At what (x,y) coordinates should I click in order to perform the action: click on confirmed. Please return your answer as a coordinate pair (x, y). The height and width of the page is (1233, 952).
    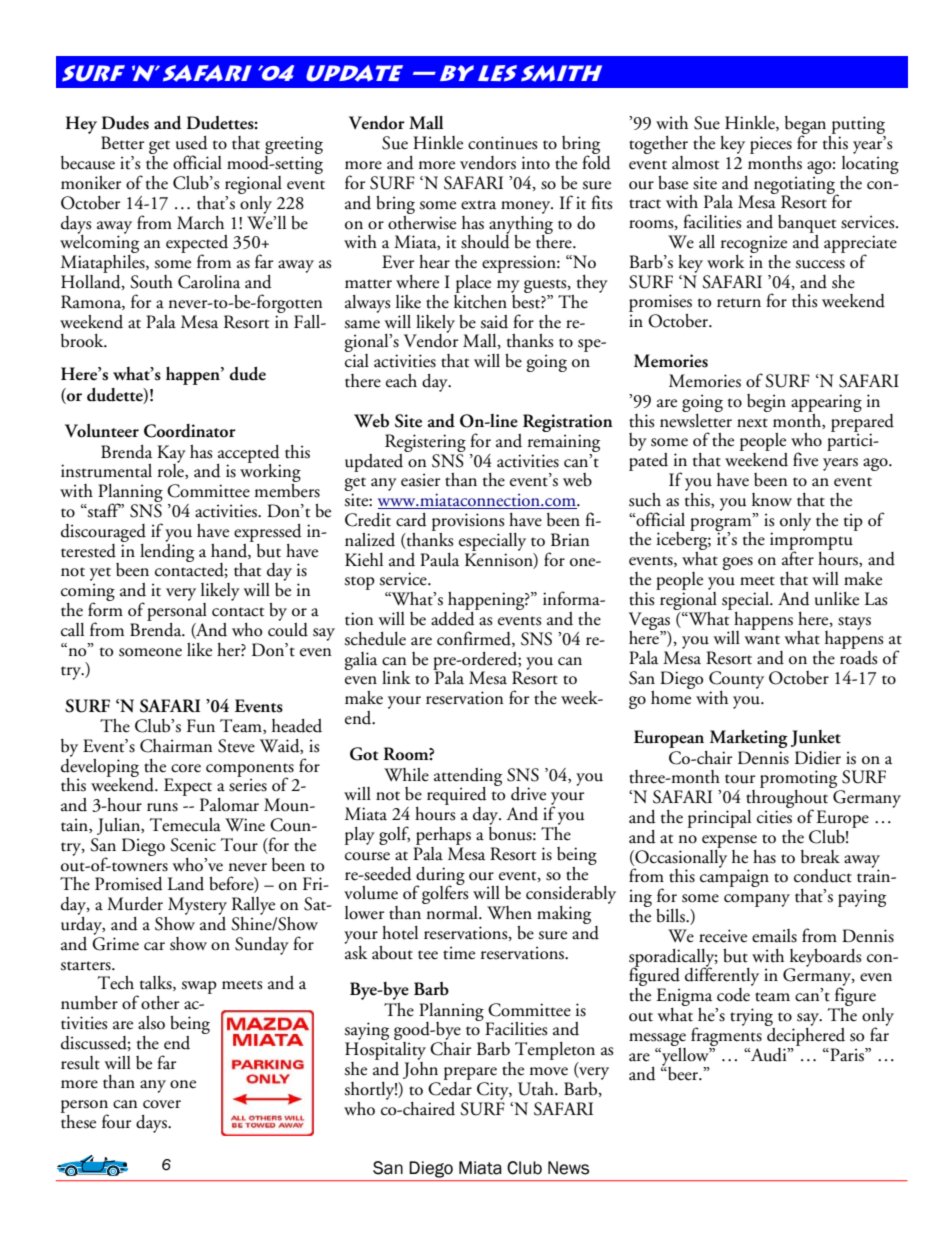
    Looking at the image, I should click on (475, 639).
